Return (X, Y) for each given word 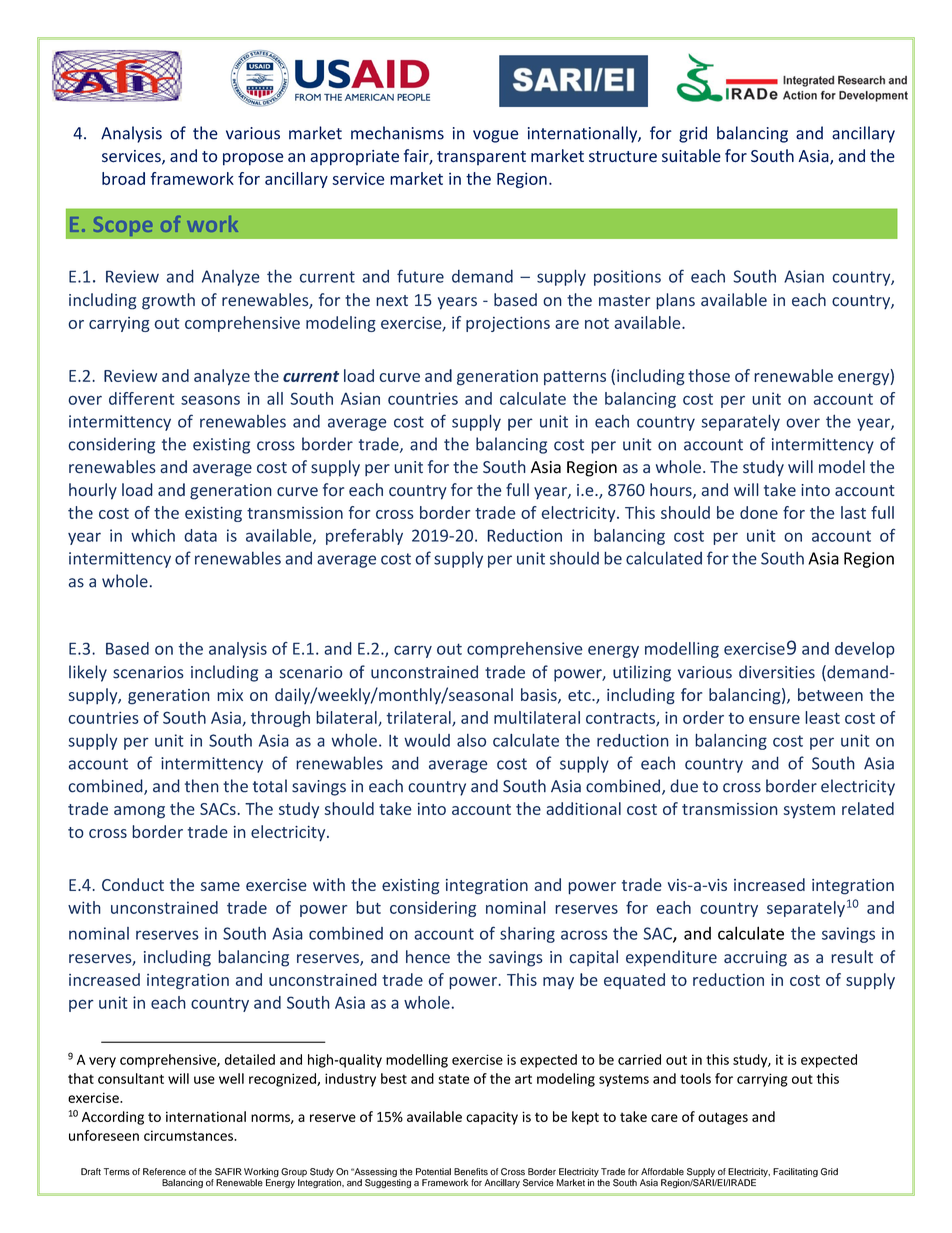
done (759, 512)
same (220, 886)
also (471, 740)
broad (123, 178)
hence (428, 957)
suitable (691, 156)
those (709, 375)
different (141, 398)
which (153, 535)
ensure (774, 719)
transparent (481, 158)
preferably (364, 537)
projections (508, 324)
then (202, 786)
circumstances (189, 1135)
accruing (755, 959)
